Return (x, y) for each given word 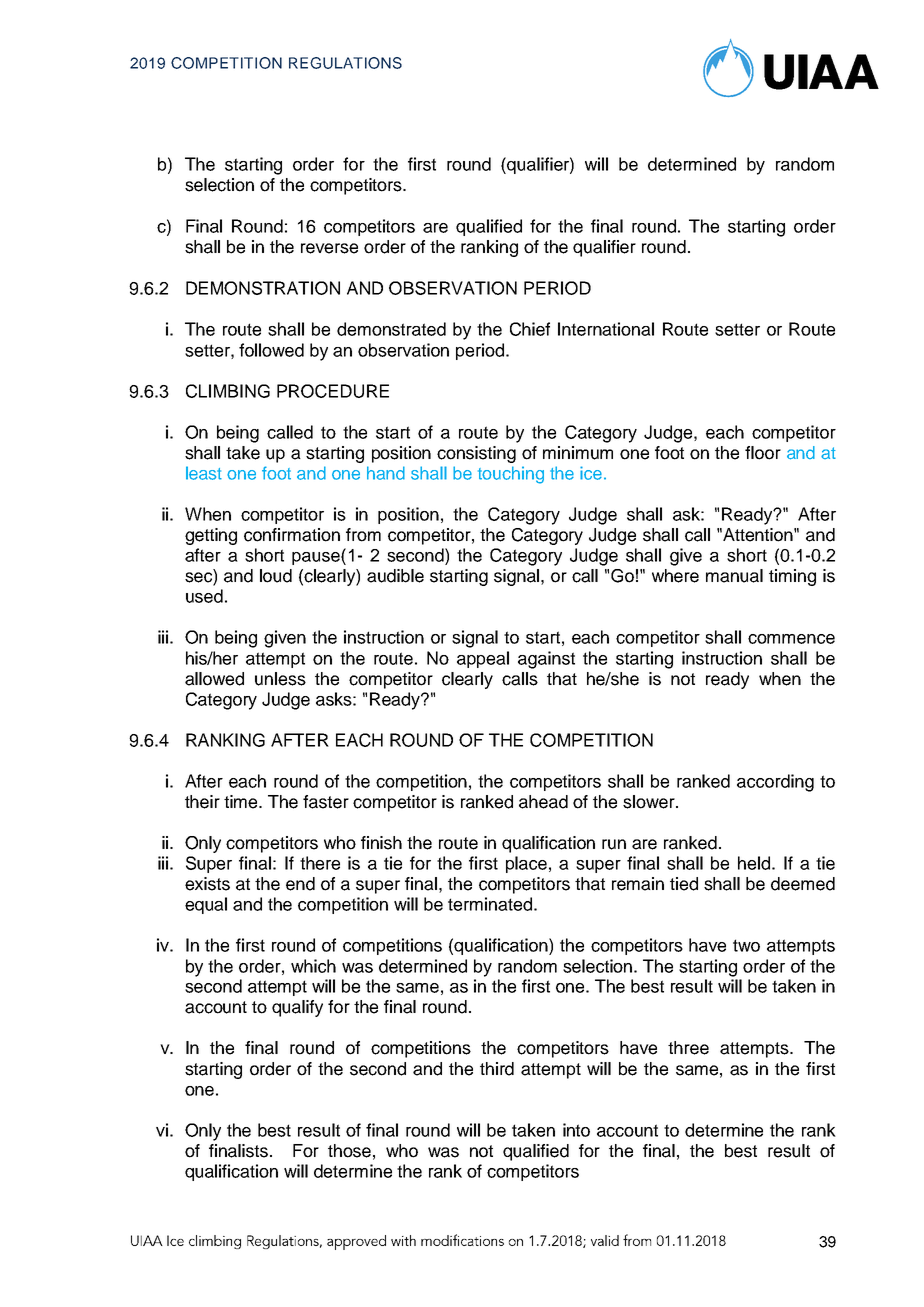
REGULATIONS (345, 63)
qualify (297, 1008)
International (606, 329)
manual (734, 576)
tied (684, 884)
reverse (329, 248)
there (320, 863)
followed (271, 350)
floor (763, 453)
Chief (530, 329)
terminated (490, 904)
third (497, 1069)
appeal (483, 659)
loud (276, 576)
